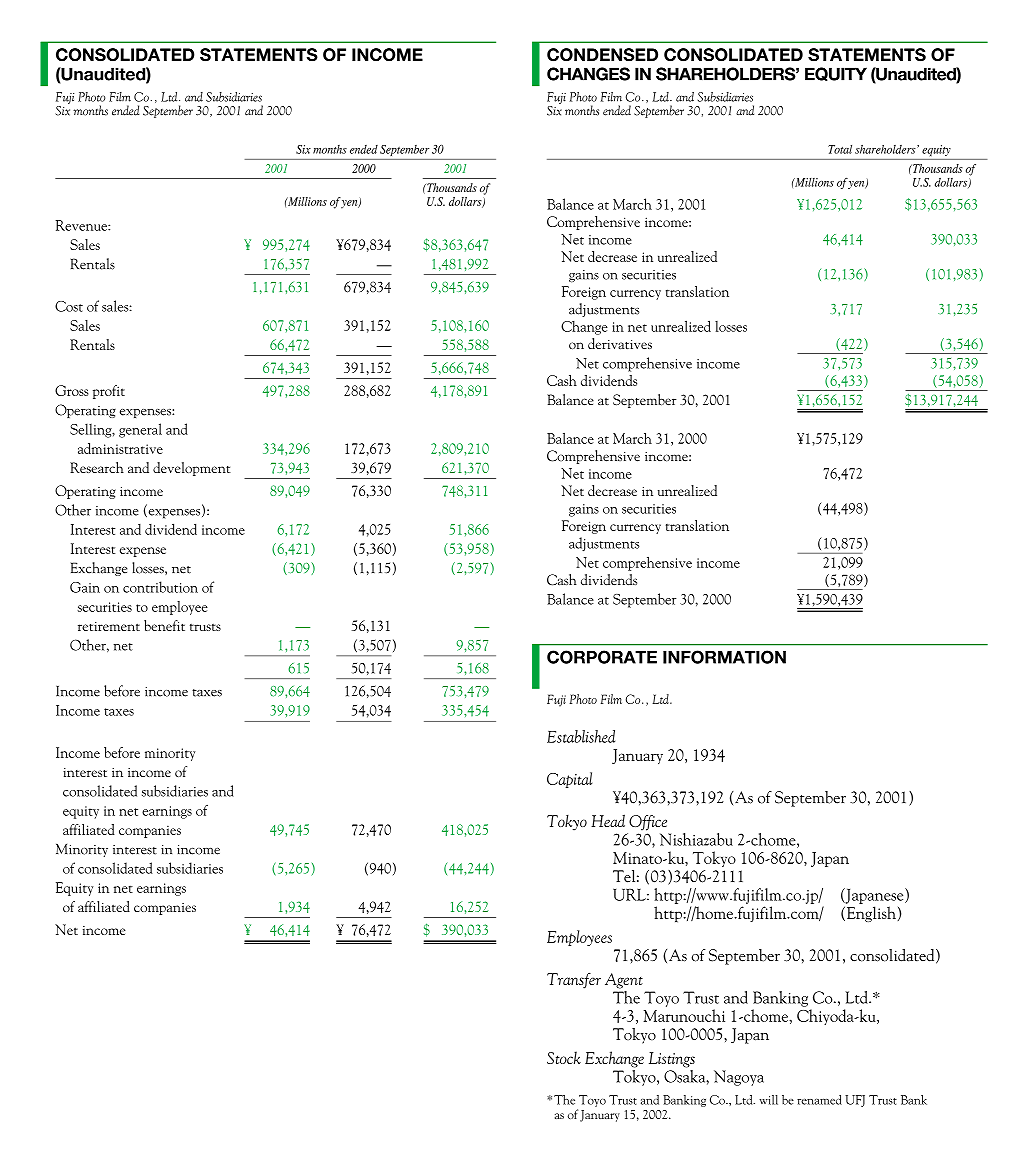  What do you see at coordinates (564, 1057) in the page?
I see `Stock` at bounding box center [564, 1057].
